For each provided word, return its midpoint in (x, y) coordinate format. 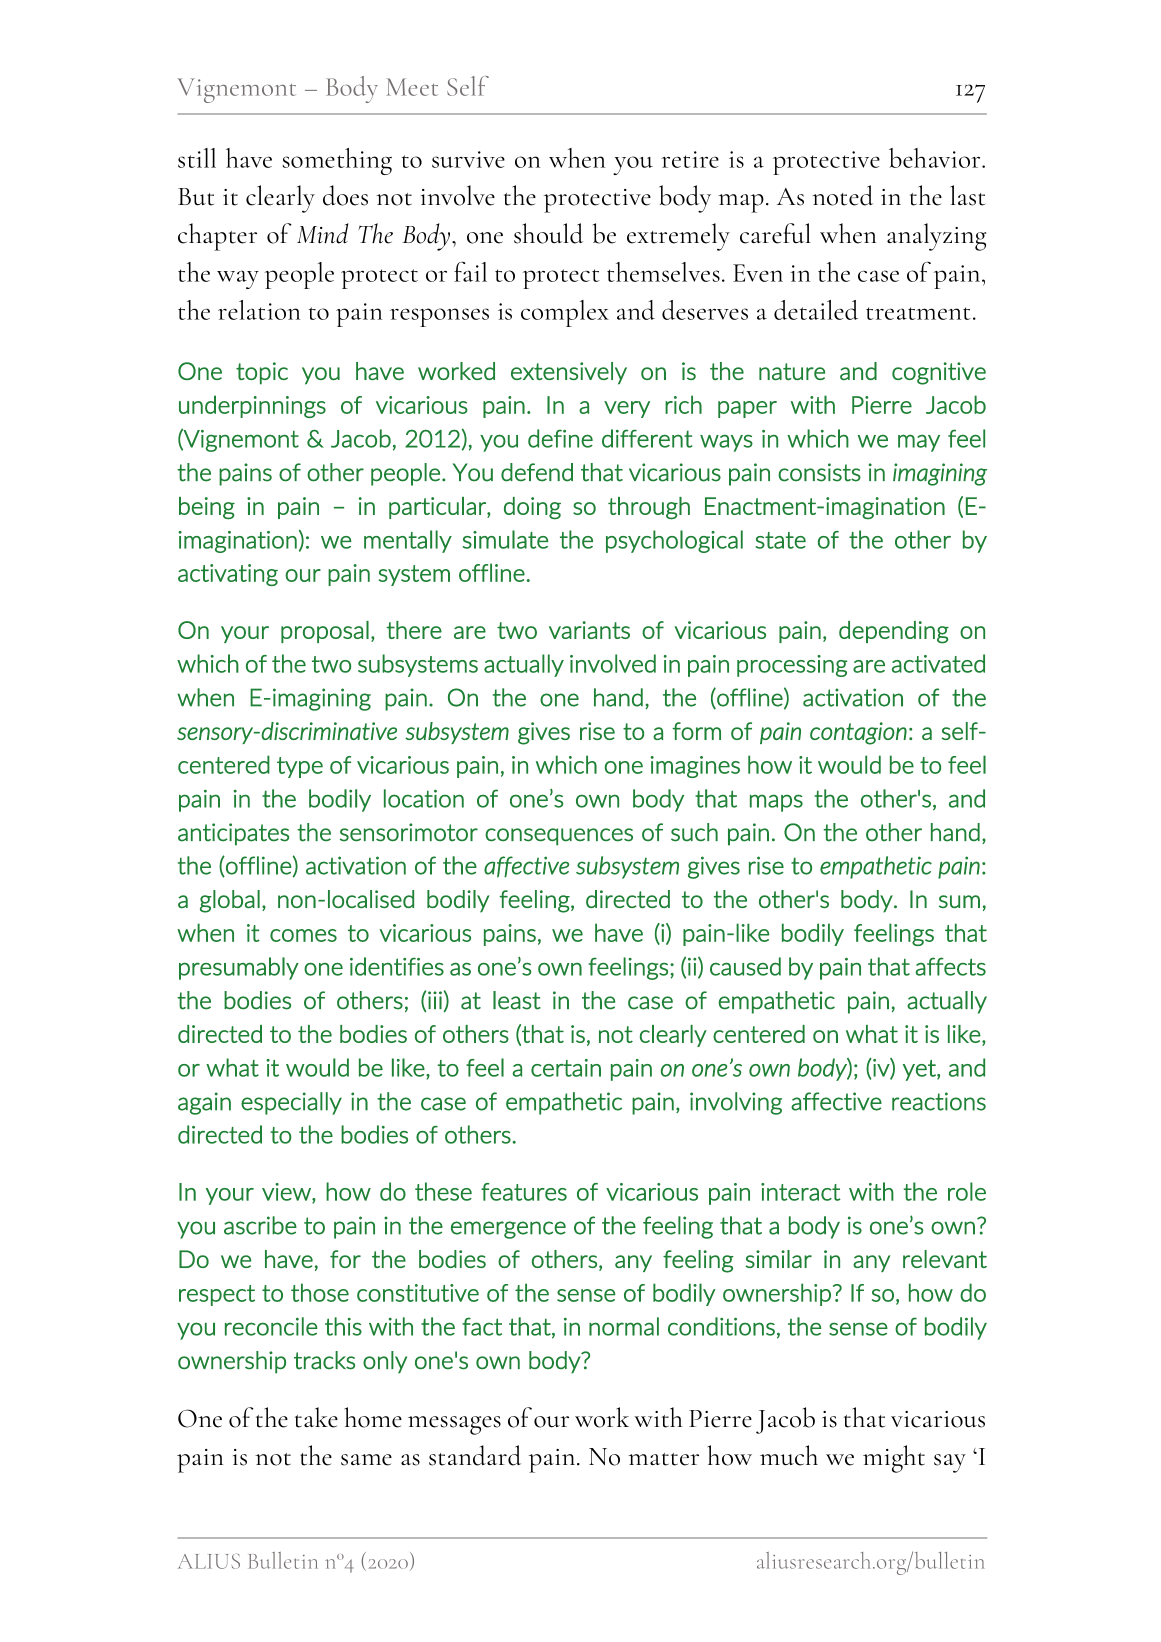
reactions (939, 1101)
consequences (559, 837)
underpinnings (252, 406)
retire (690, 159)
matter (663, 1459)
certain (566, 1068)
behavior (936, 158)
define (560, 438)
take (316, 1417)
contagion (858, 733)
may (919, 443)
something (337, 161)
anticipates (233, 834)
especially (291, 1103)
